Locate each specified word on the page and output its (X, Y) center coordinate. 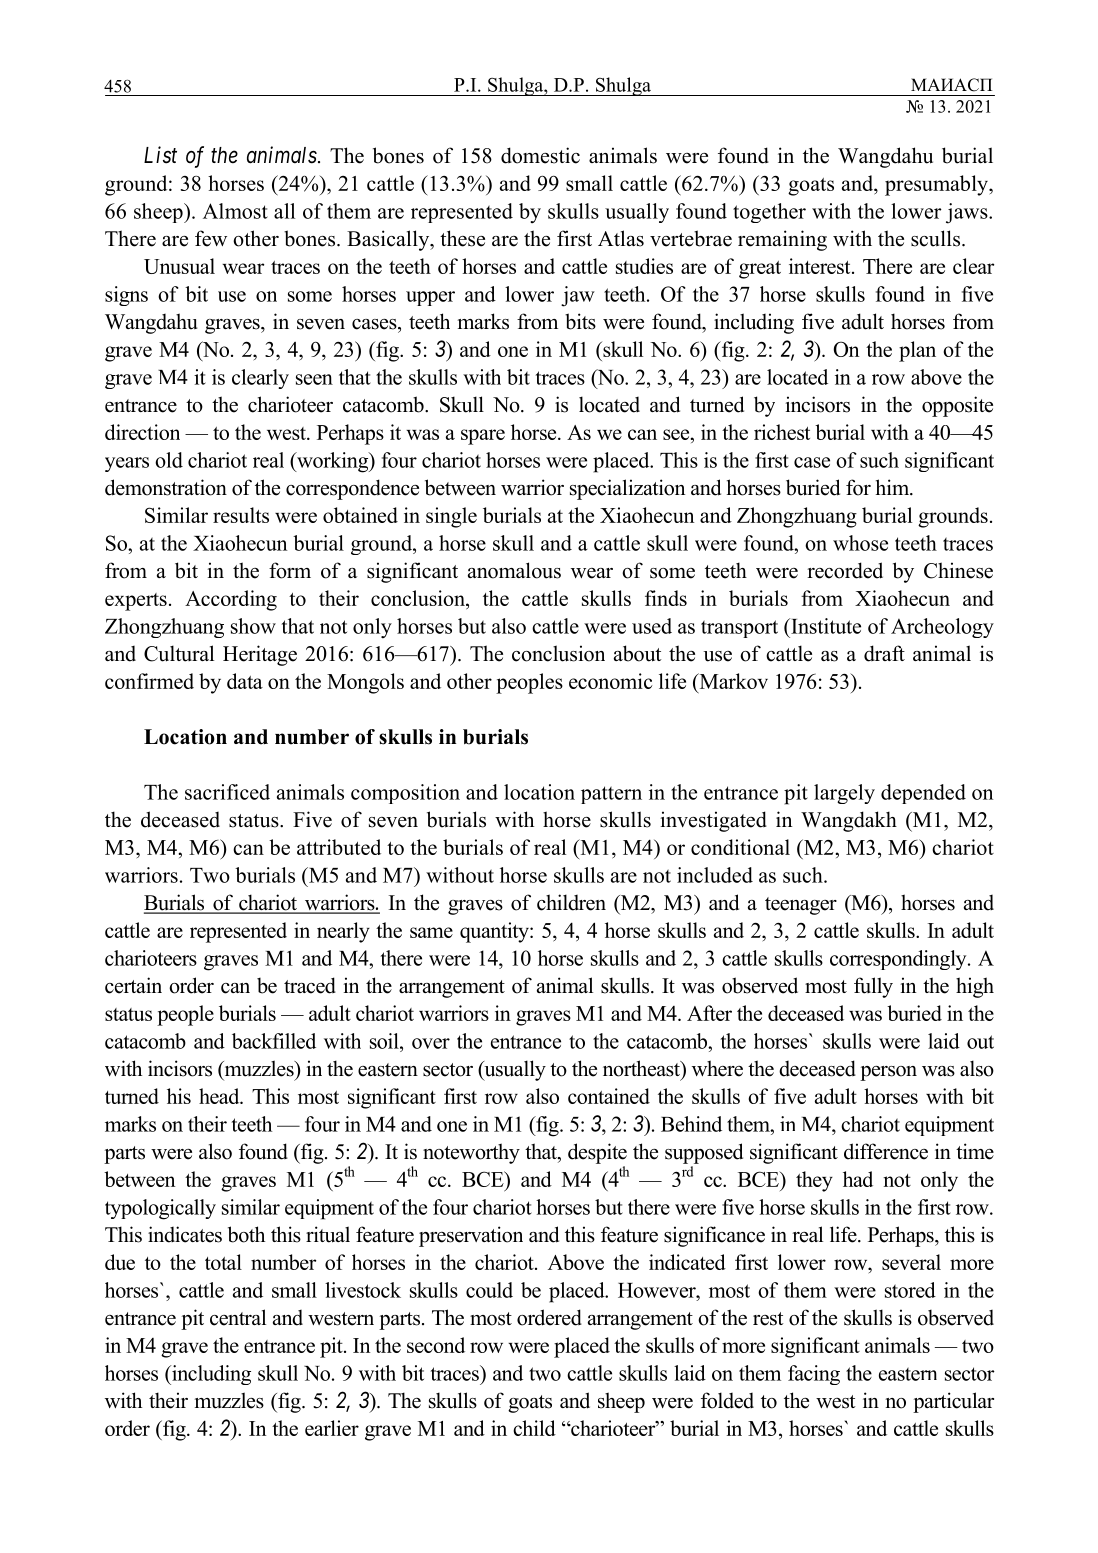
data (245, 681)
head (220, 1096)
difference (886, 1151)
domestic (540, 155)
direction (142, 432)
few (211, 238)
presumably (937, 185)
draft (884, 653)
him (893, 487)
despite (597, 1153)
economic (610, 681)
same (431, 932)
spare (483, 437)
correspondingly (899, 960)
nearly (343, 932)
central (238, 1317)
